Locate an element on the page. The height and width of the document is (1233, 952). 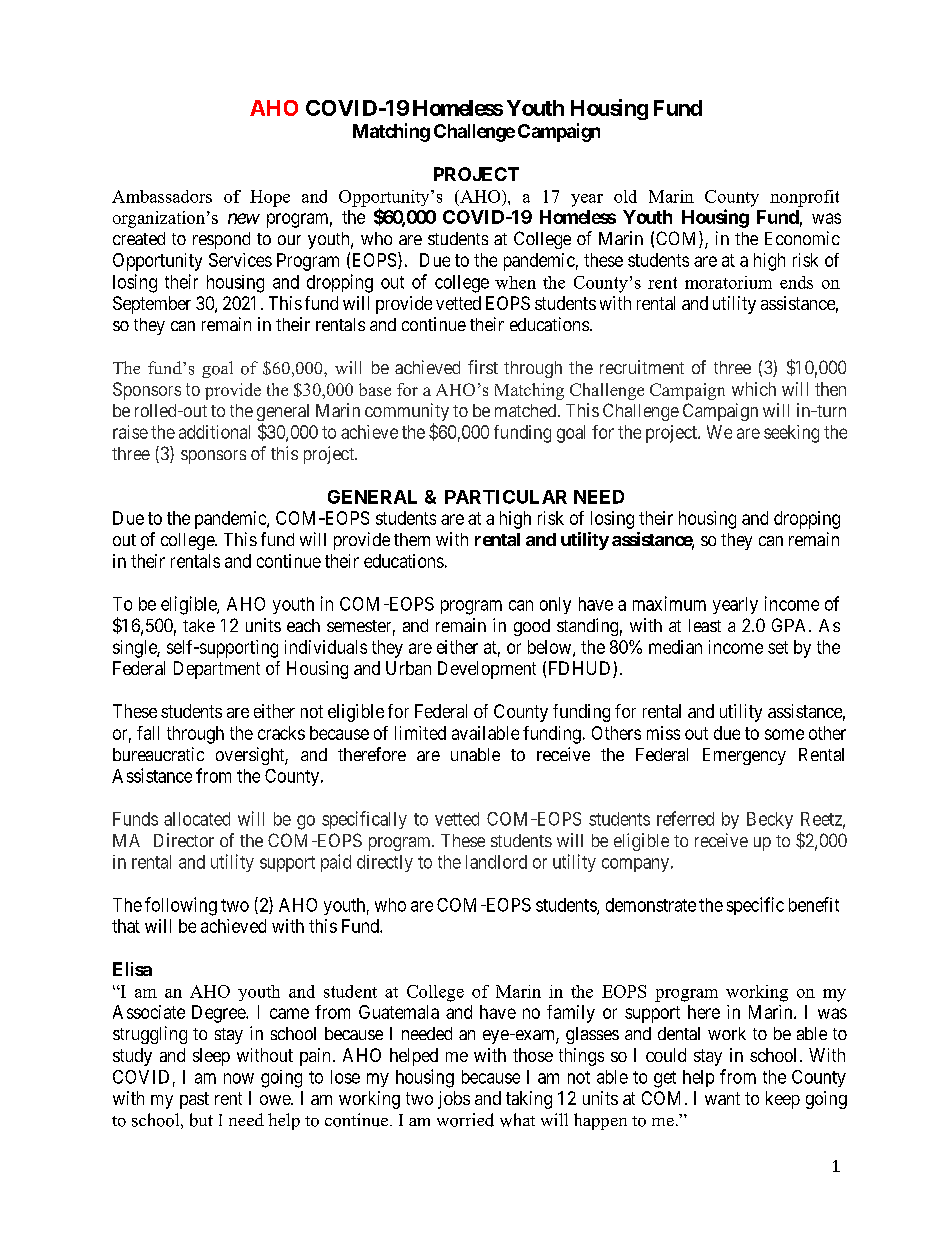
respond is located at coordinates (221, 240).
